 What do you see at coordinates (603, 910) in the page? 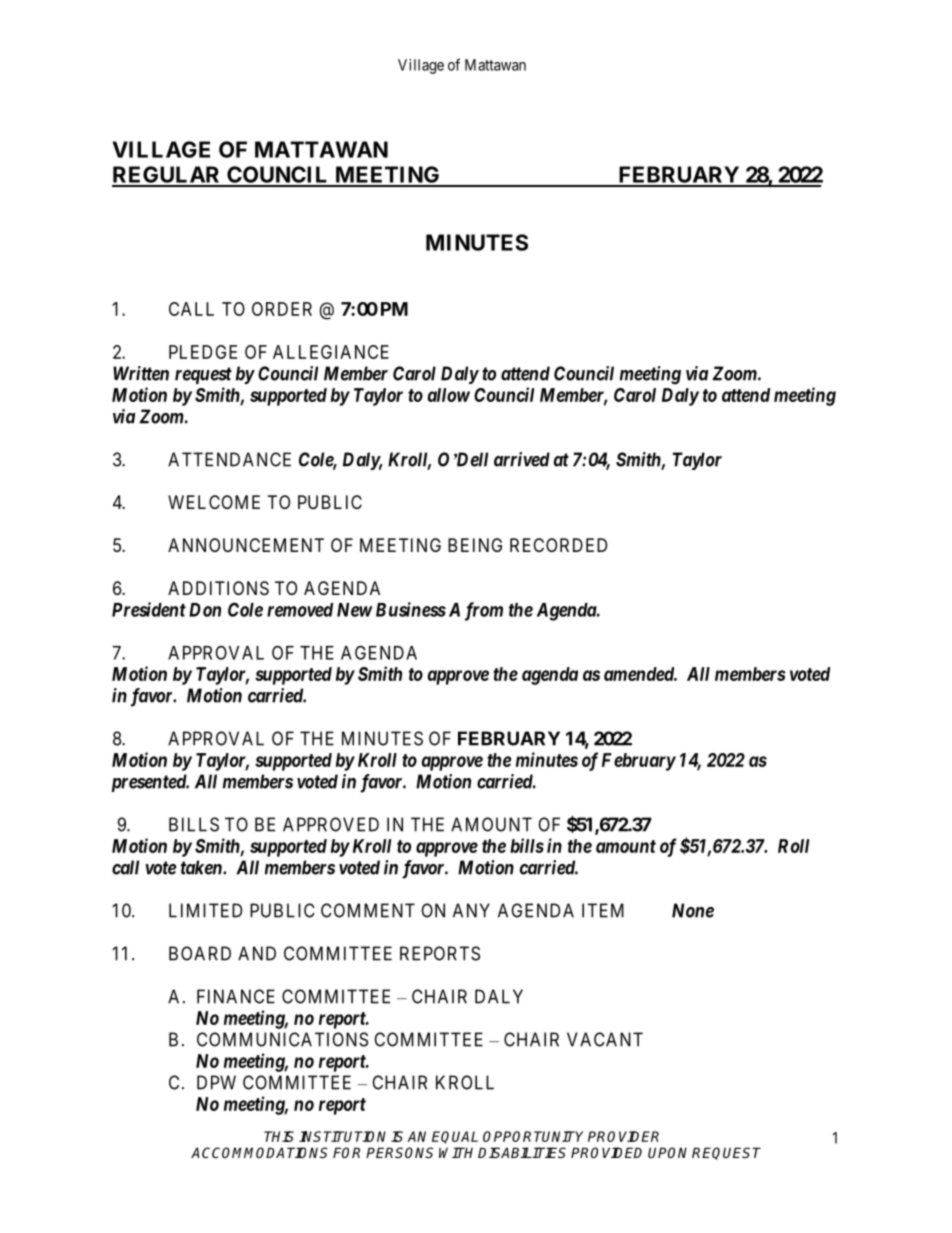
I see `ITEM` at bounding box center [603, 910].
